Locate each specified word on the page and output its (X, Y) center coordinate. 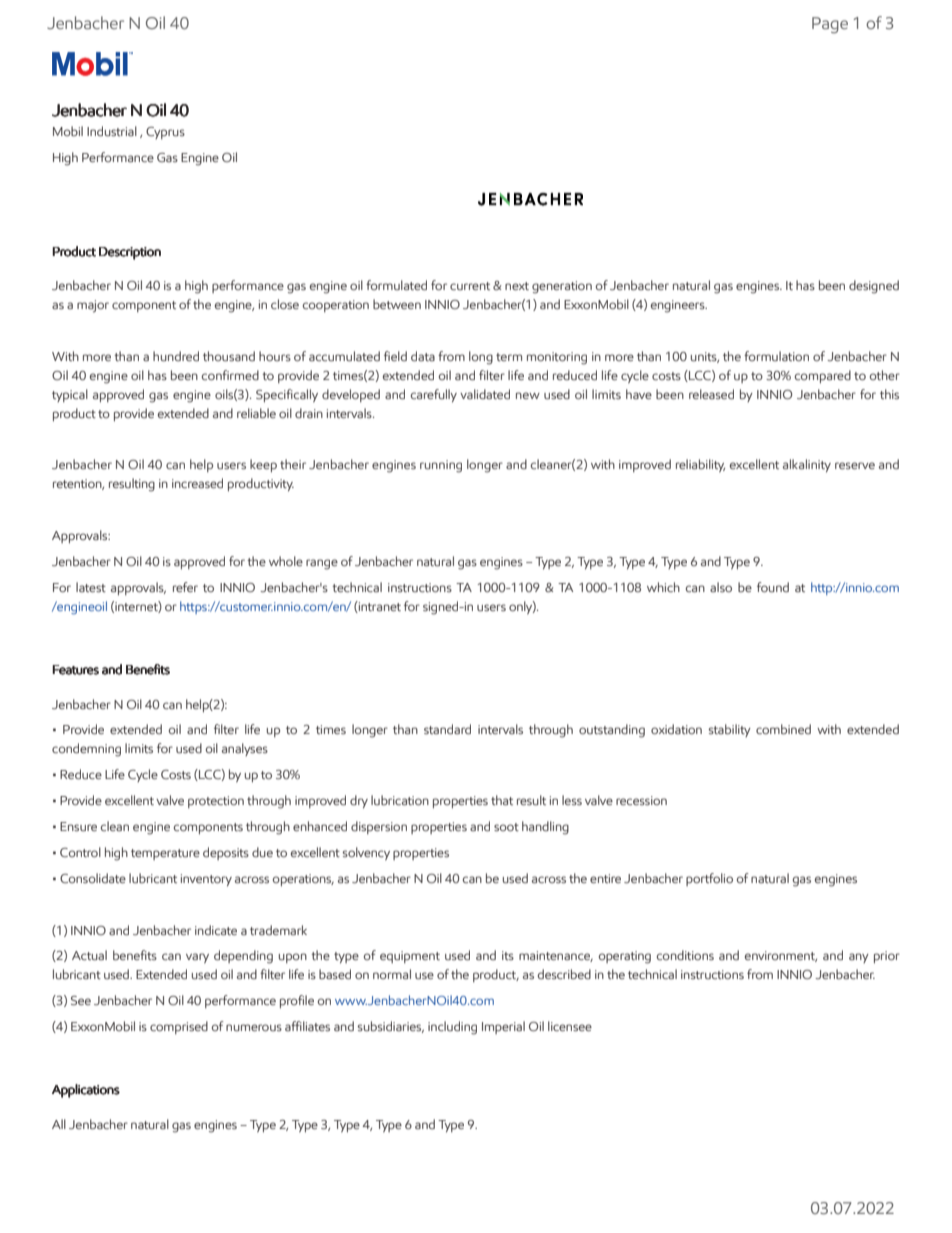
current (470, 286)
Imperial (503, 1027)
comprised (179, 1027)
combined (783, 729)
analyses (245, 749)
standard (447, 729)
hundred (176, 356)
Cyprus (165, 133)
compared (823, 376)
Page (830, 25)
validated (485, 394)
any (859, 958)
